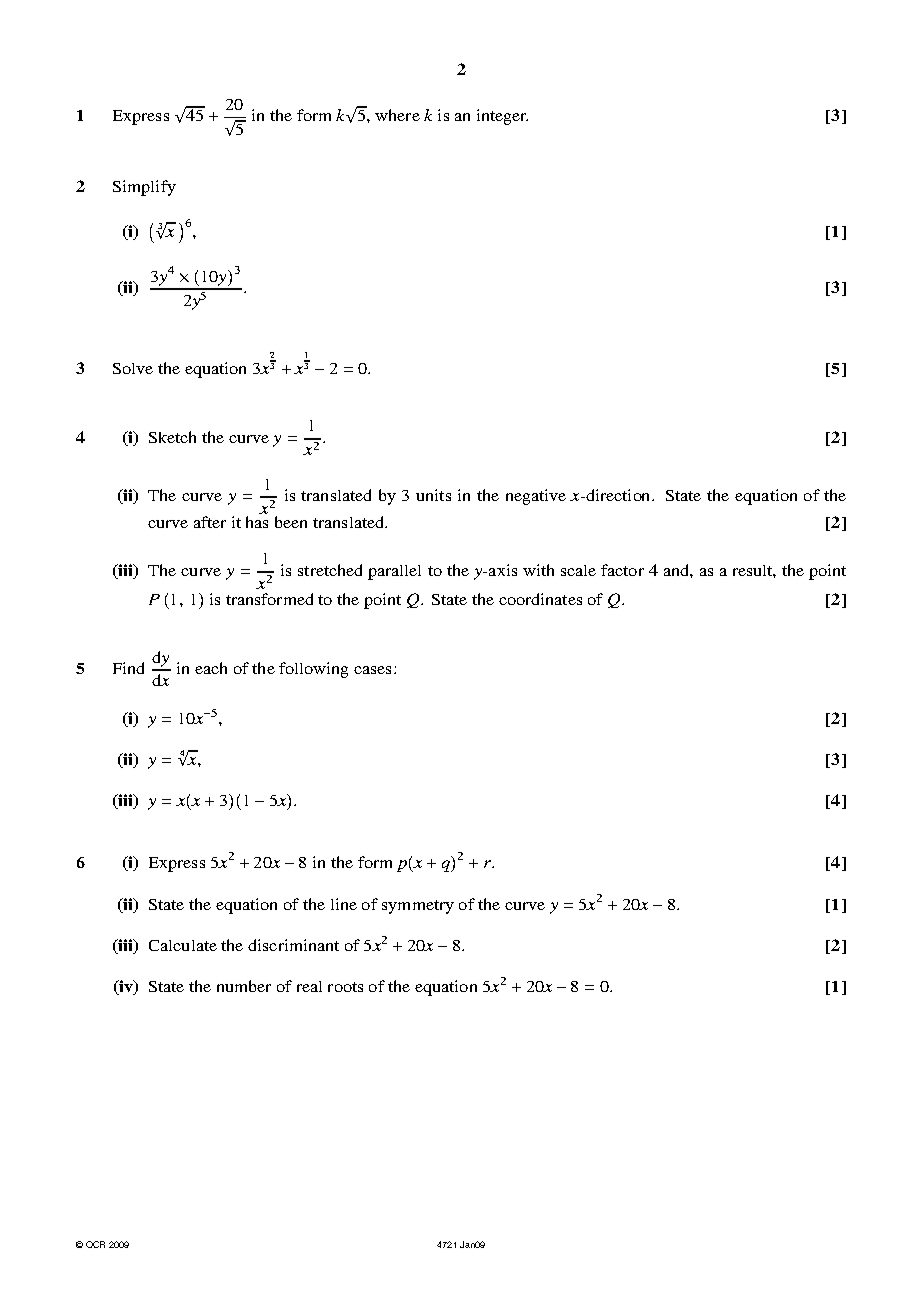 Image resolution: width=924 pixels, height=1308 pixels. Describe the element at coordinates (133, 368) in the document. I see `Solve` at that location.
